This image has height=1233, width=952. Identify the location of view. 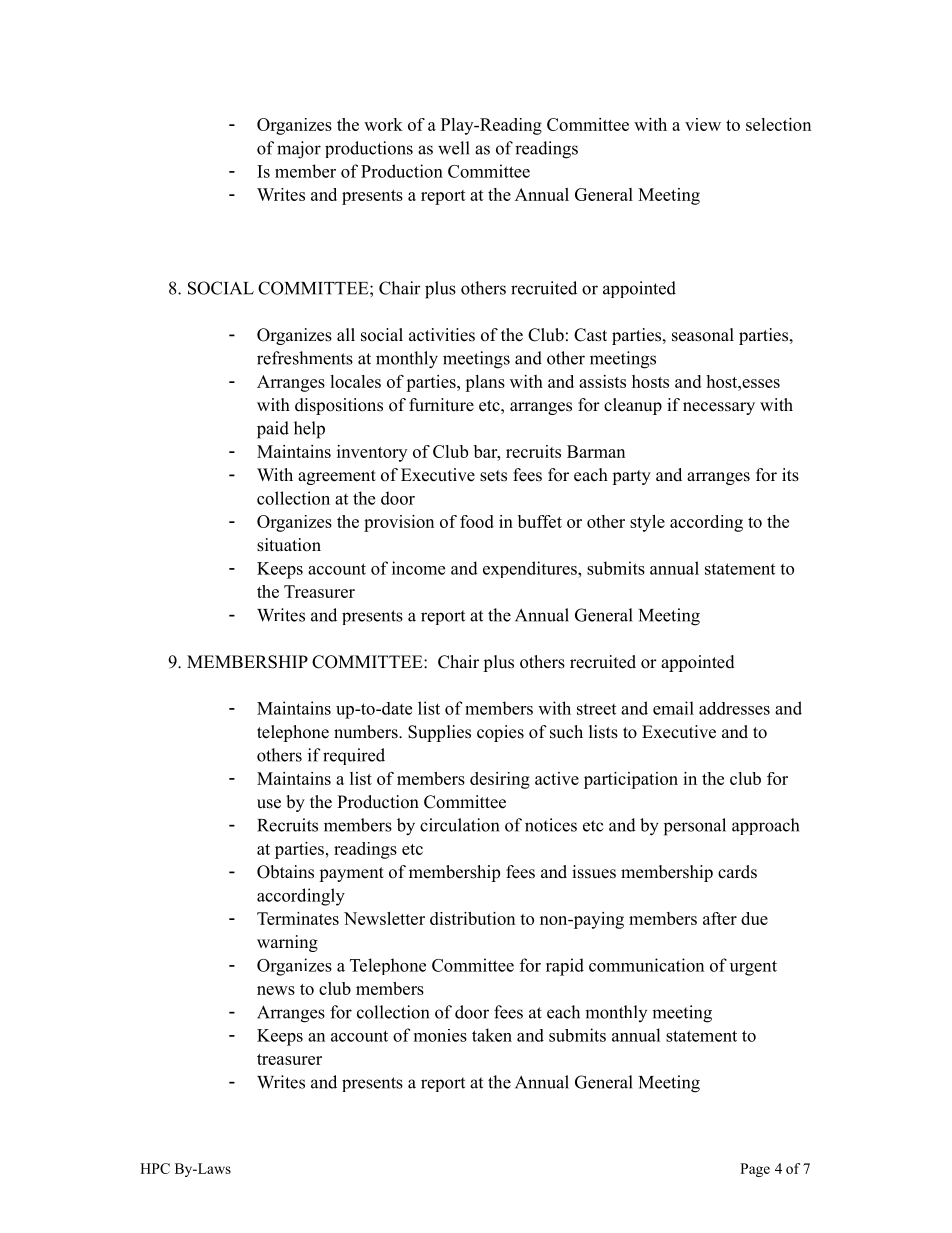
(703, 124).
